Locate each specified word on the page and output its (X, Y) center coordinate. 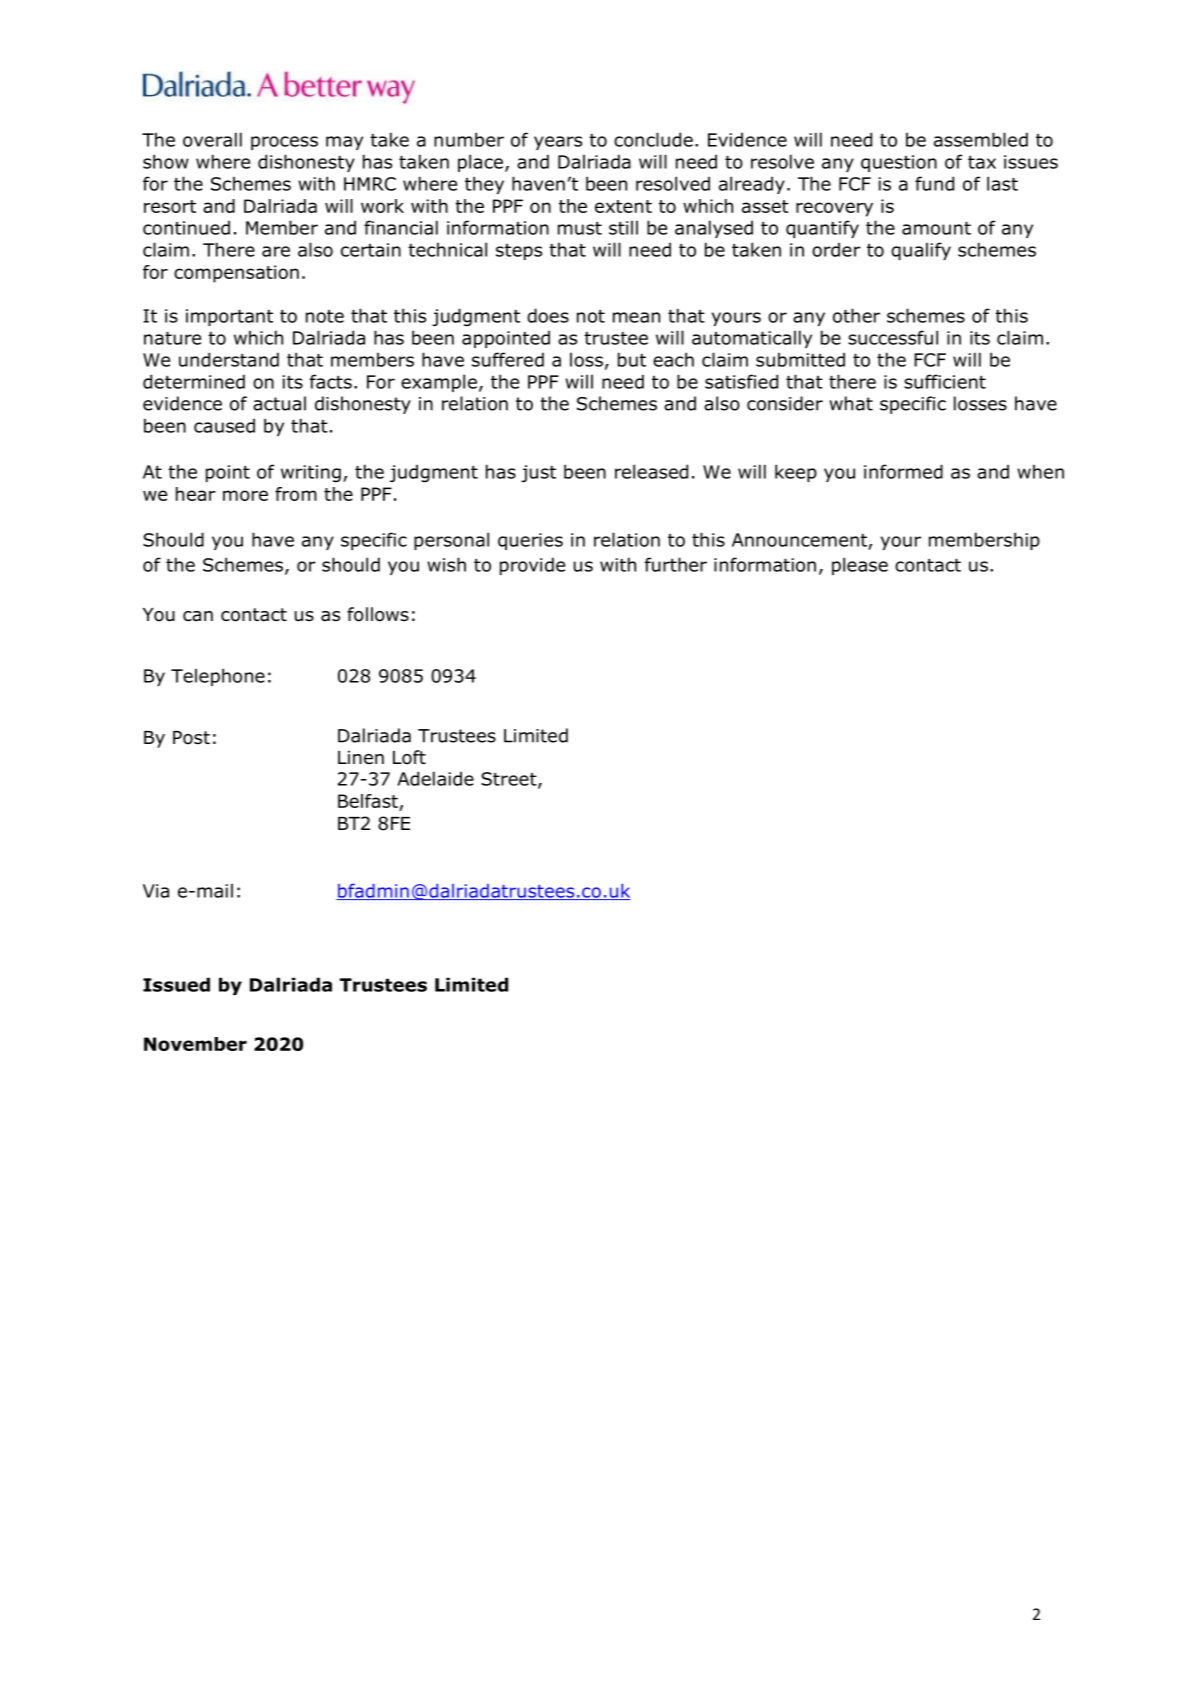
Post (191, 738)
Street (510, 780)
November (195, 1044)
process (284, 143)
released (651, 471)
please (860, 566)
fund (934, 183)
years (558, 143)
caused (224, 425)
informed (903, 471)
